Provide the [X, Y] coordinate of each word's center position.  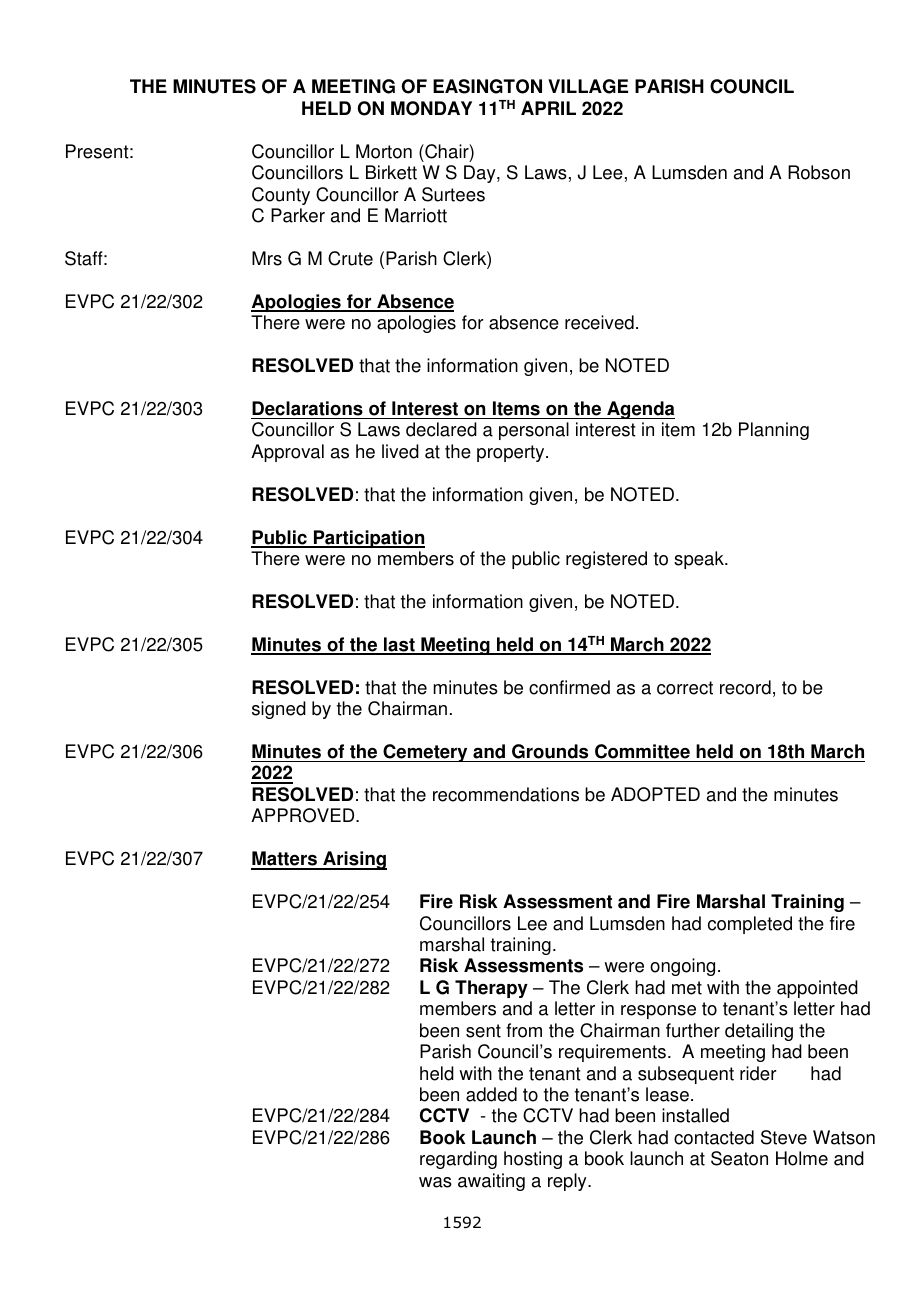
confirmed [569, 687]
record [745, 687]
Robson [819, 172]
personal [534, 431]
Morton [384, 151]
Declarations [307, 408]
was [435, 1182]
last [399, 645]
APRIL [548, 108]
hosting [533, 1160]
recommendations [506, 794]
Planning [774, 431]
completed [750, 925]
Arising [354, 860]
